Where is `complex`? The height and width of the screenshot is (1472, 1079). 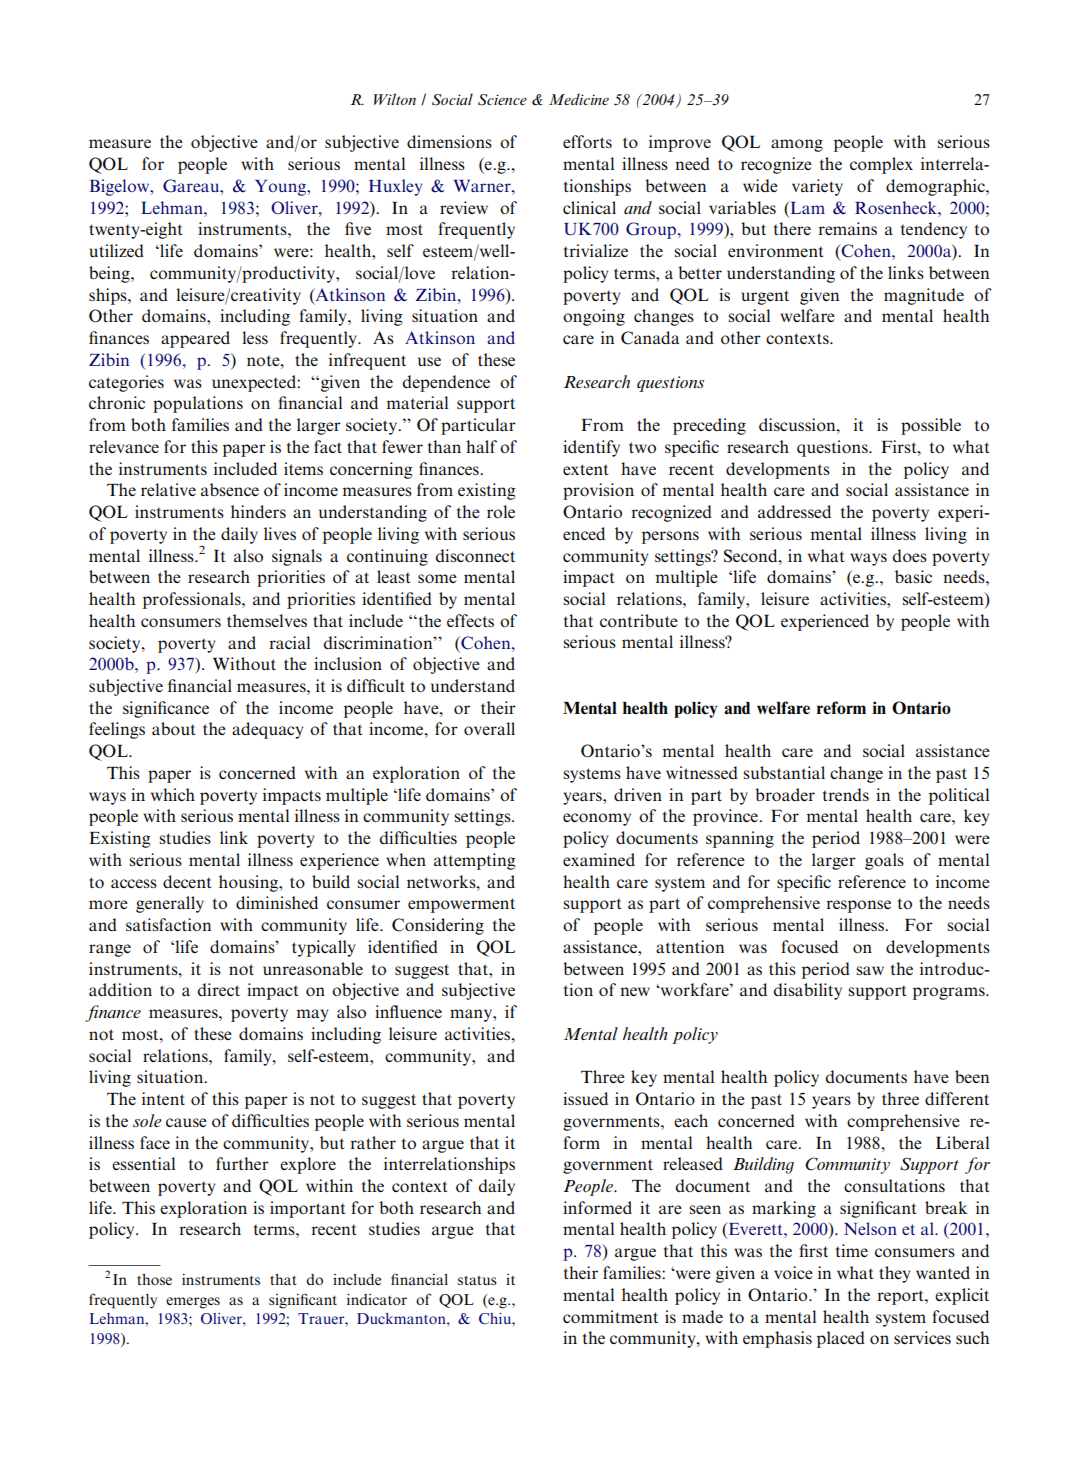 complex is located at coordinates (881, 165).
